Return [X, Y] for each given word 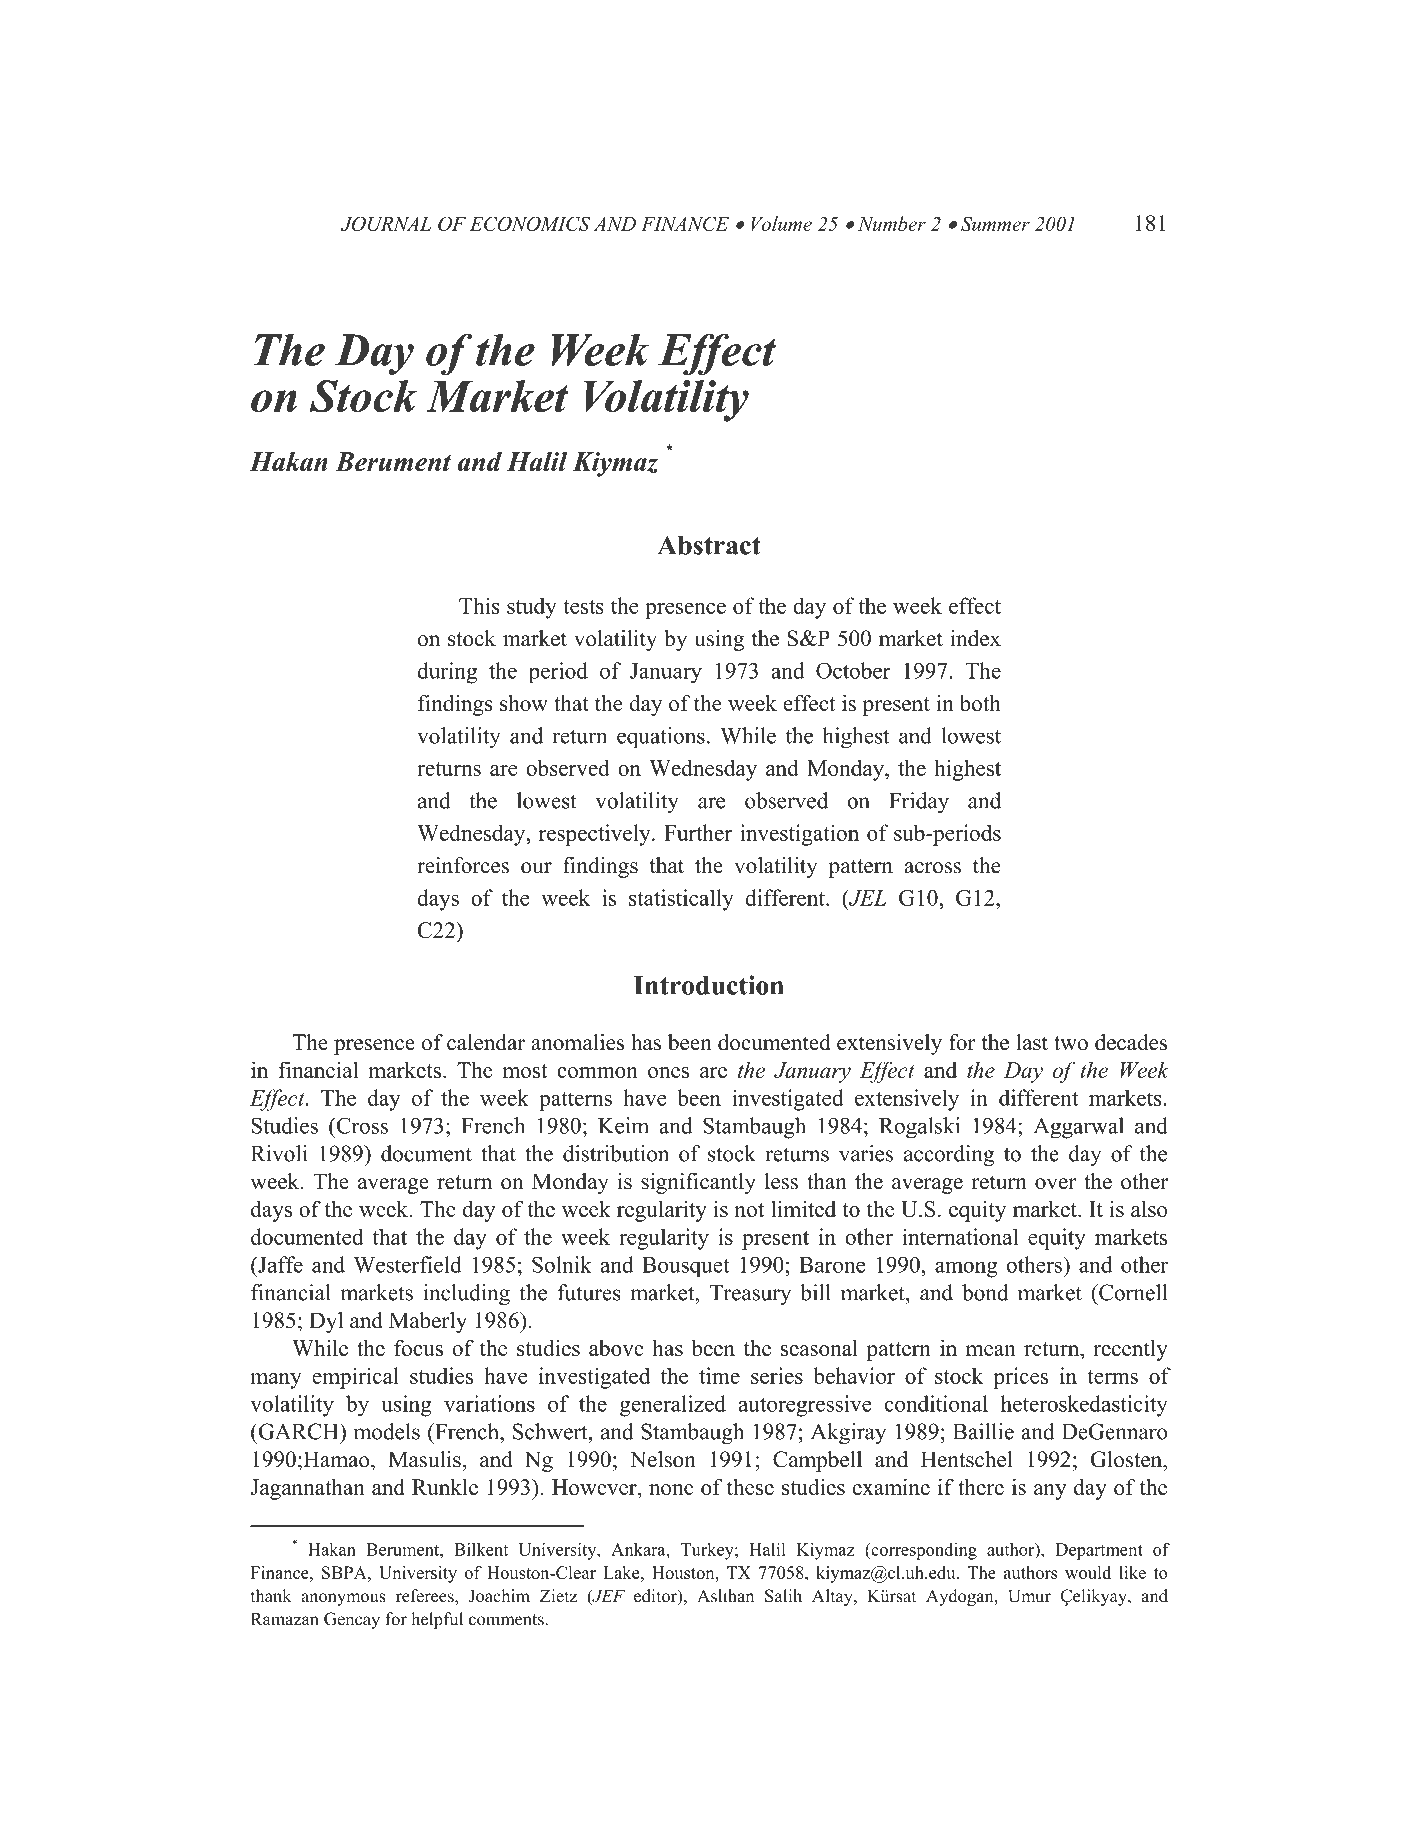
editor [656, 1597]
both [980, 703]
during [447, 673]
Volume [781, 223]
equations [661, 738]
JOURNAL [386, 223]
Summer [995, 223]
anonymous [343, 1599]
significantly [698, 1183]
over [1055, 1184]
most [525, 1071]
